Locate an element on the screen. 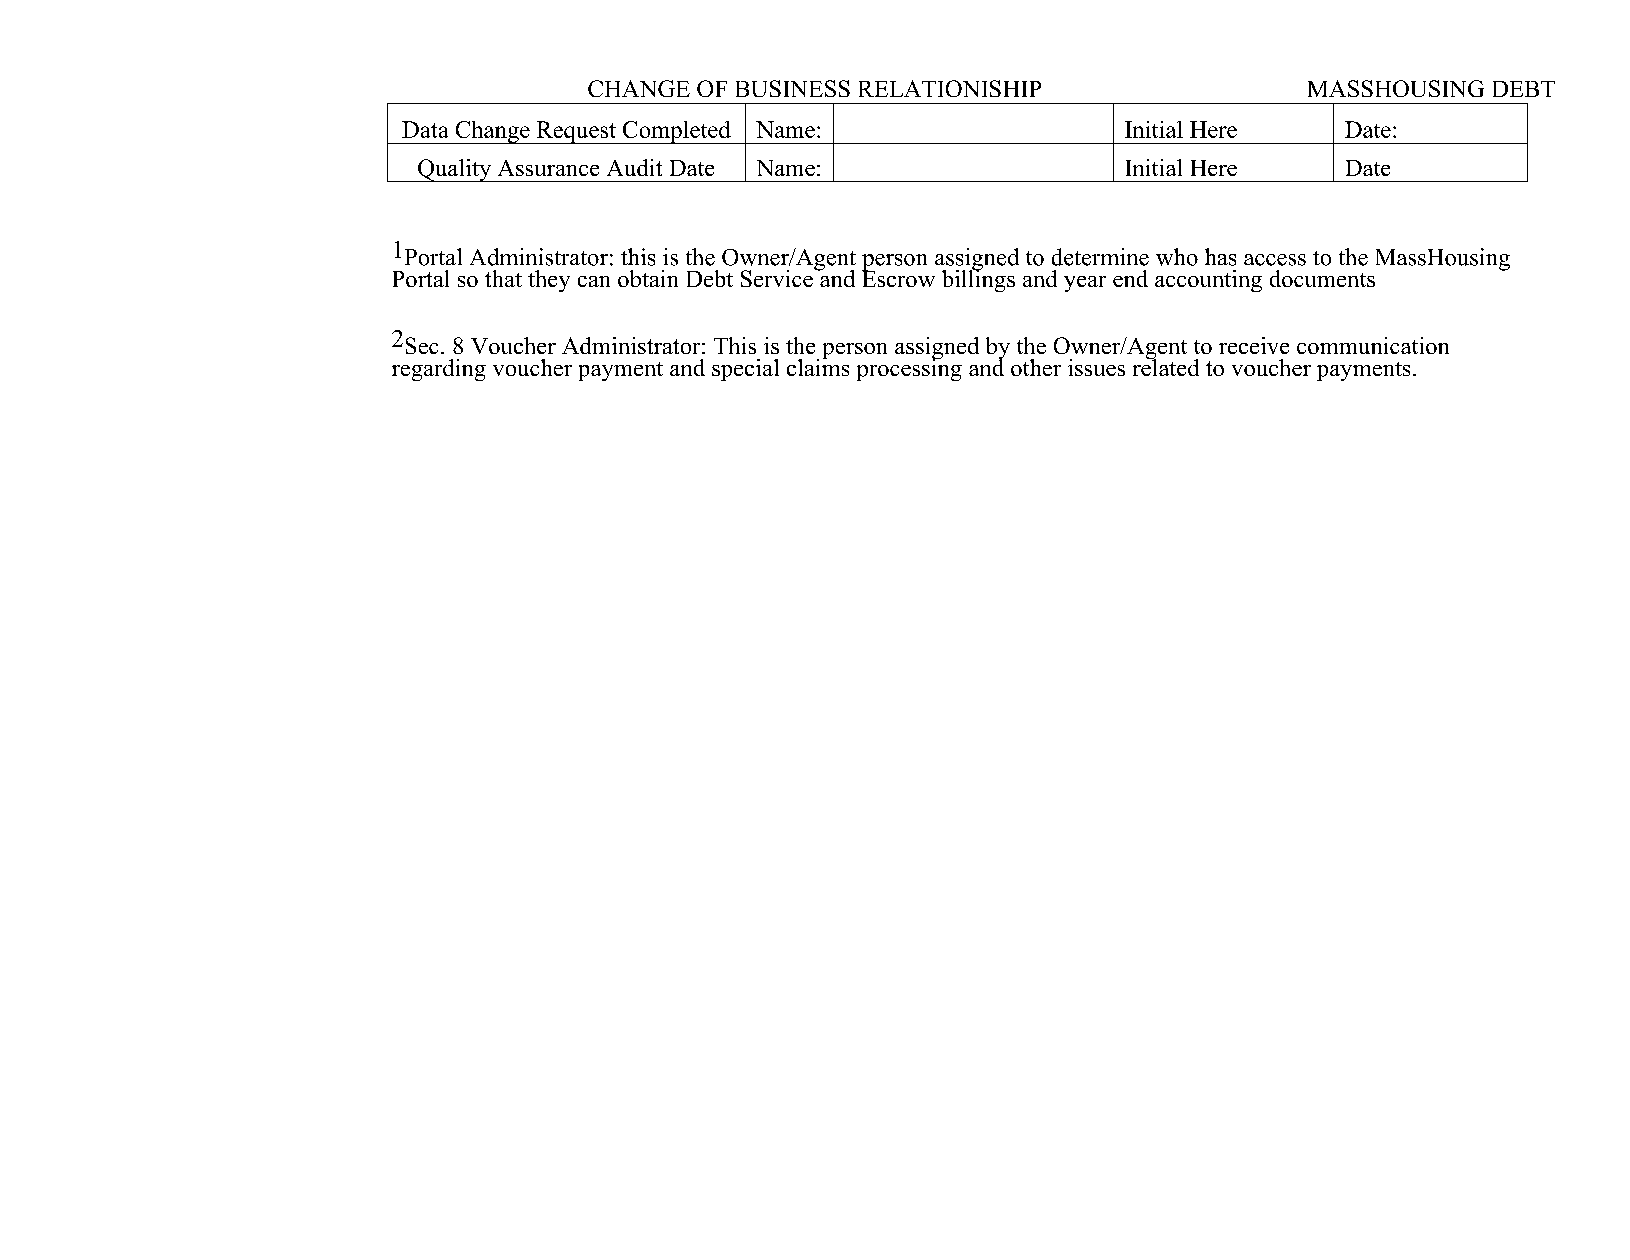 This screenshot has width=1630, height=1260. Completed is located at coordinates (677, 132).
